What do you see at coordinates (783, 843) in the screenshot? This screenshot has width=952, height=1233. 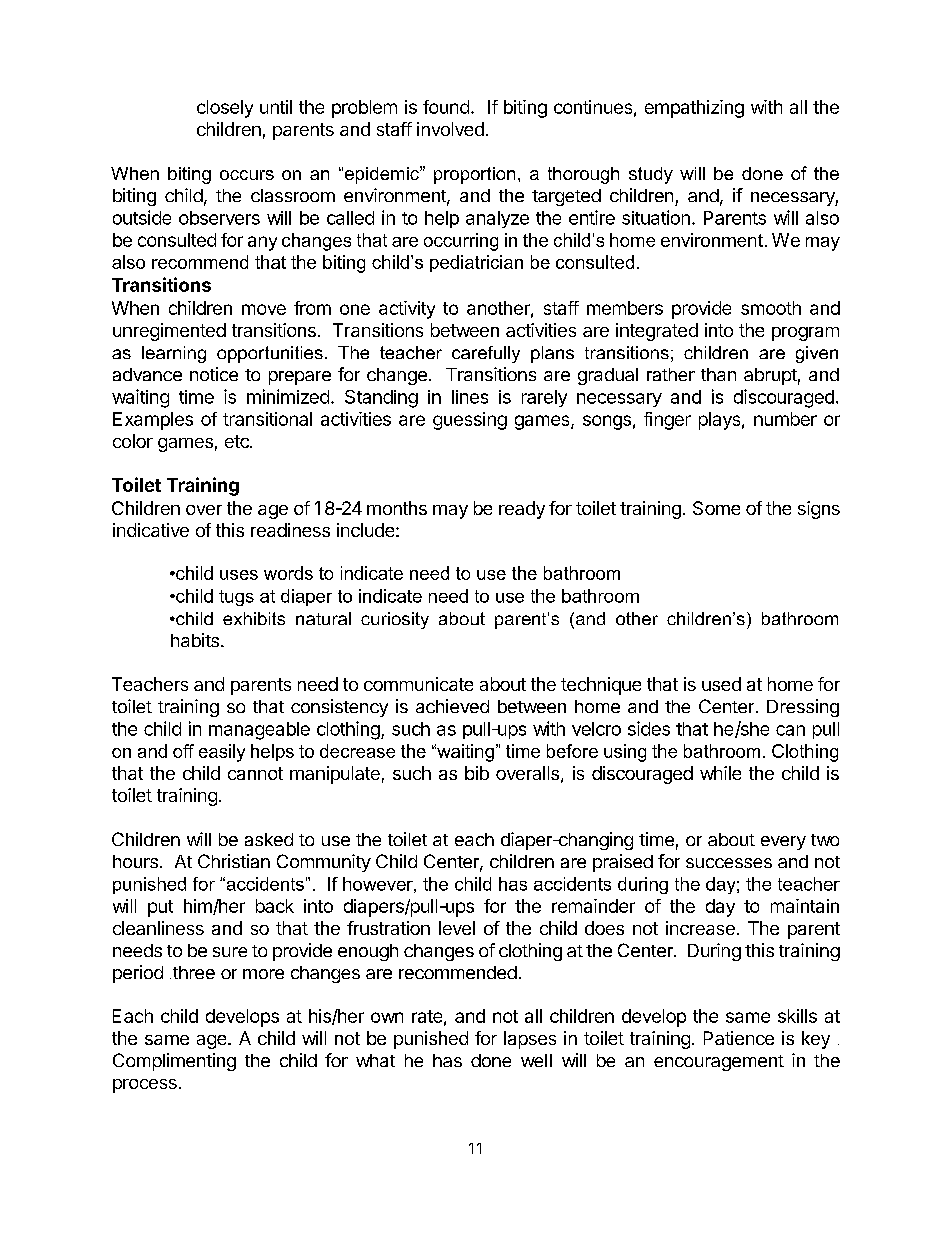 I see `every` at bounding box center [783, 843].
